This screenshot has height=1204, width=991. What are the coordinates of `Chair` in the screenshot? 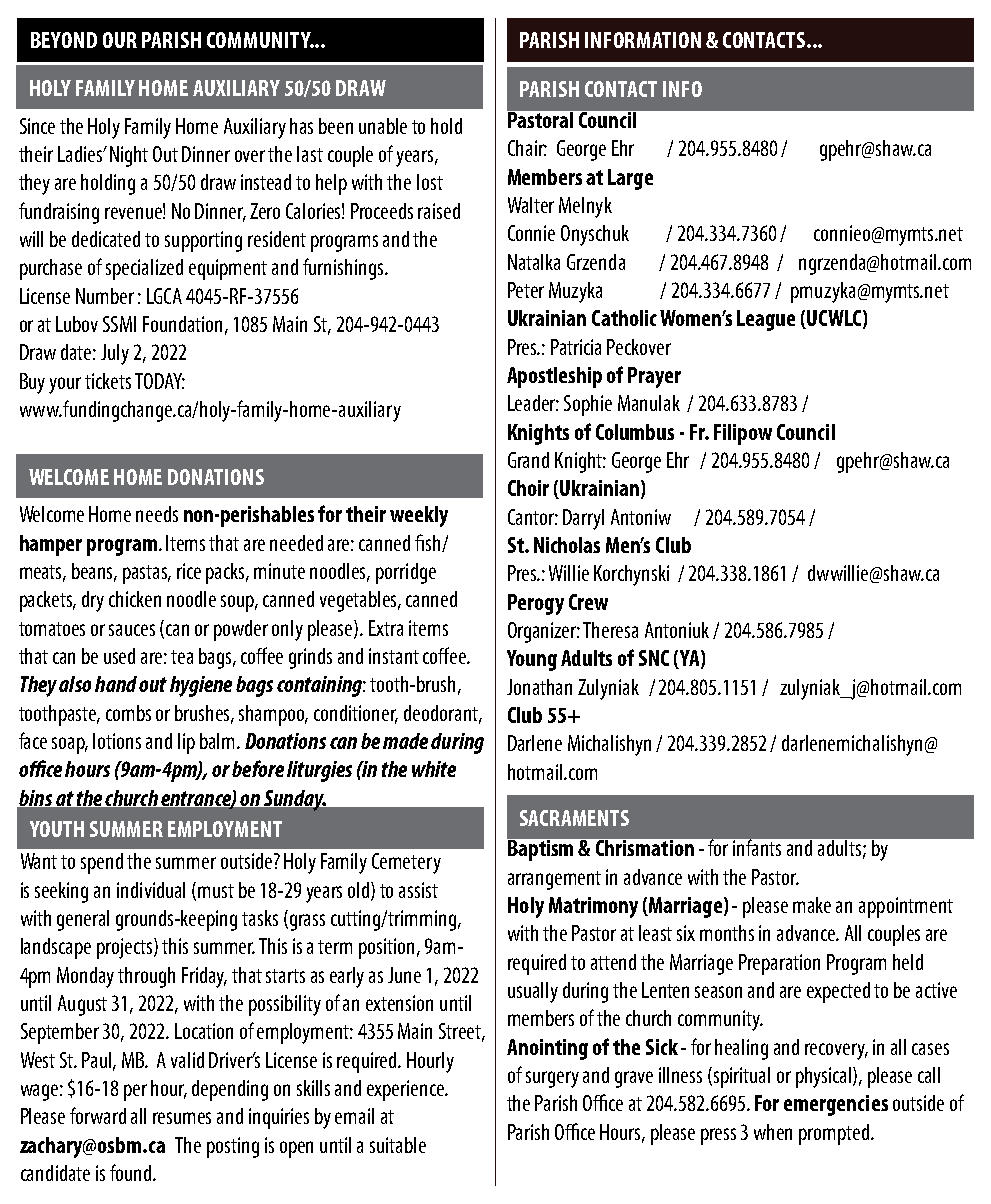 It's located at (527, 148).
